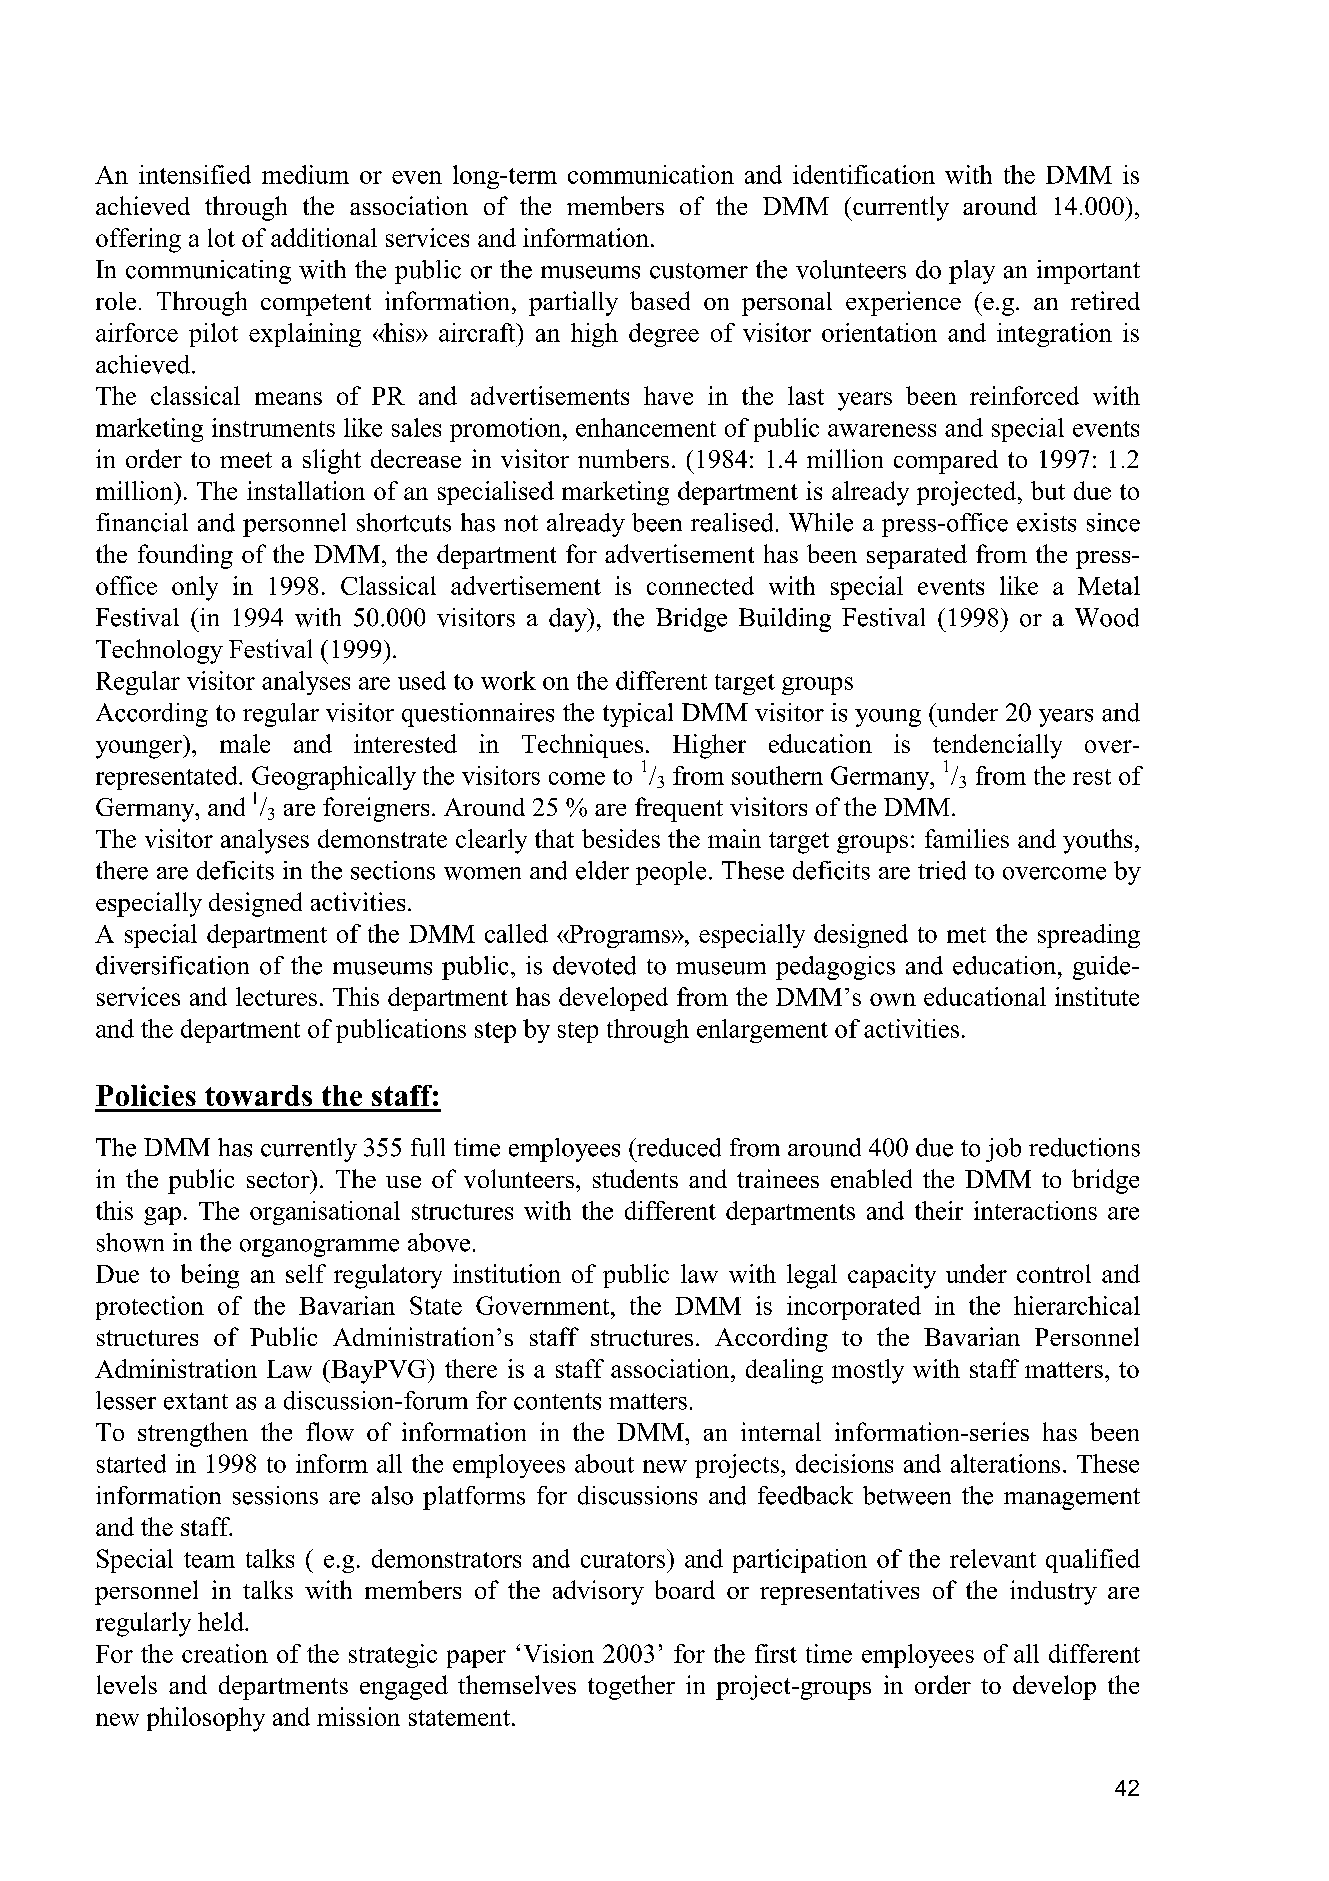  What do you see at coordinates (635, 1178) in the document?
I see `students` at bounding box center [635, 1178].
